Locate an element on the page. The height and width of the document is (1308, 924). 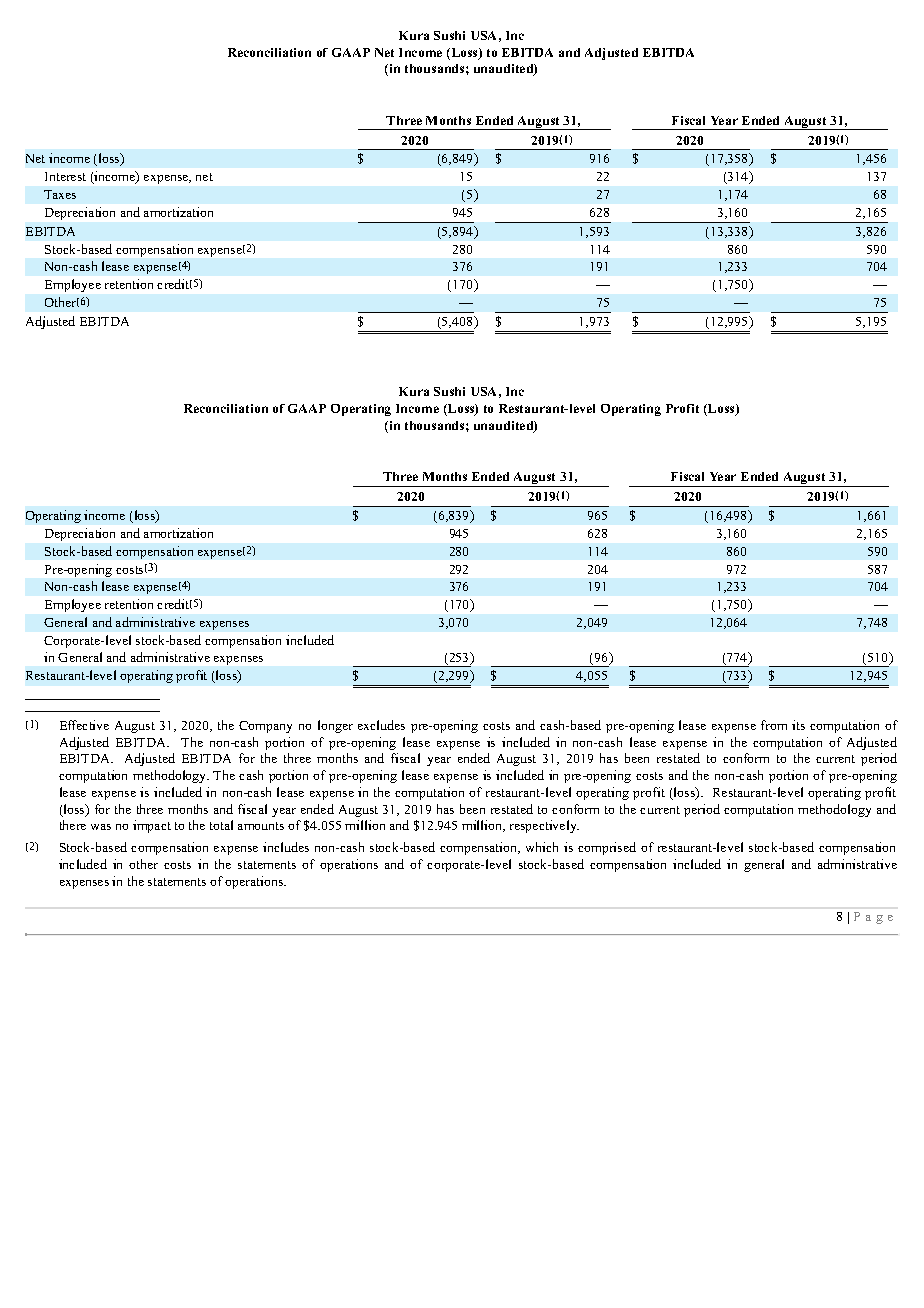
impact is located at coordinates (152, 826).
